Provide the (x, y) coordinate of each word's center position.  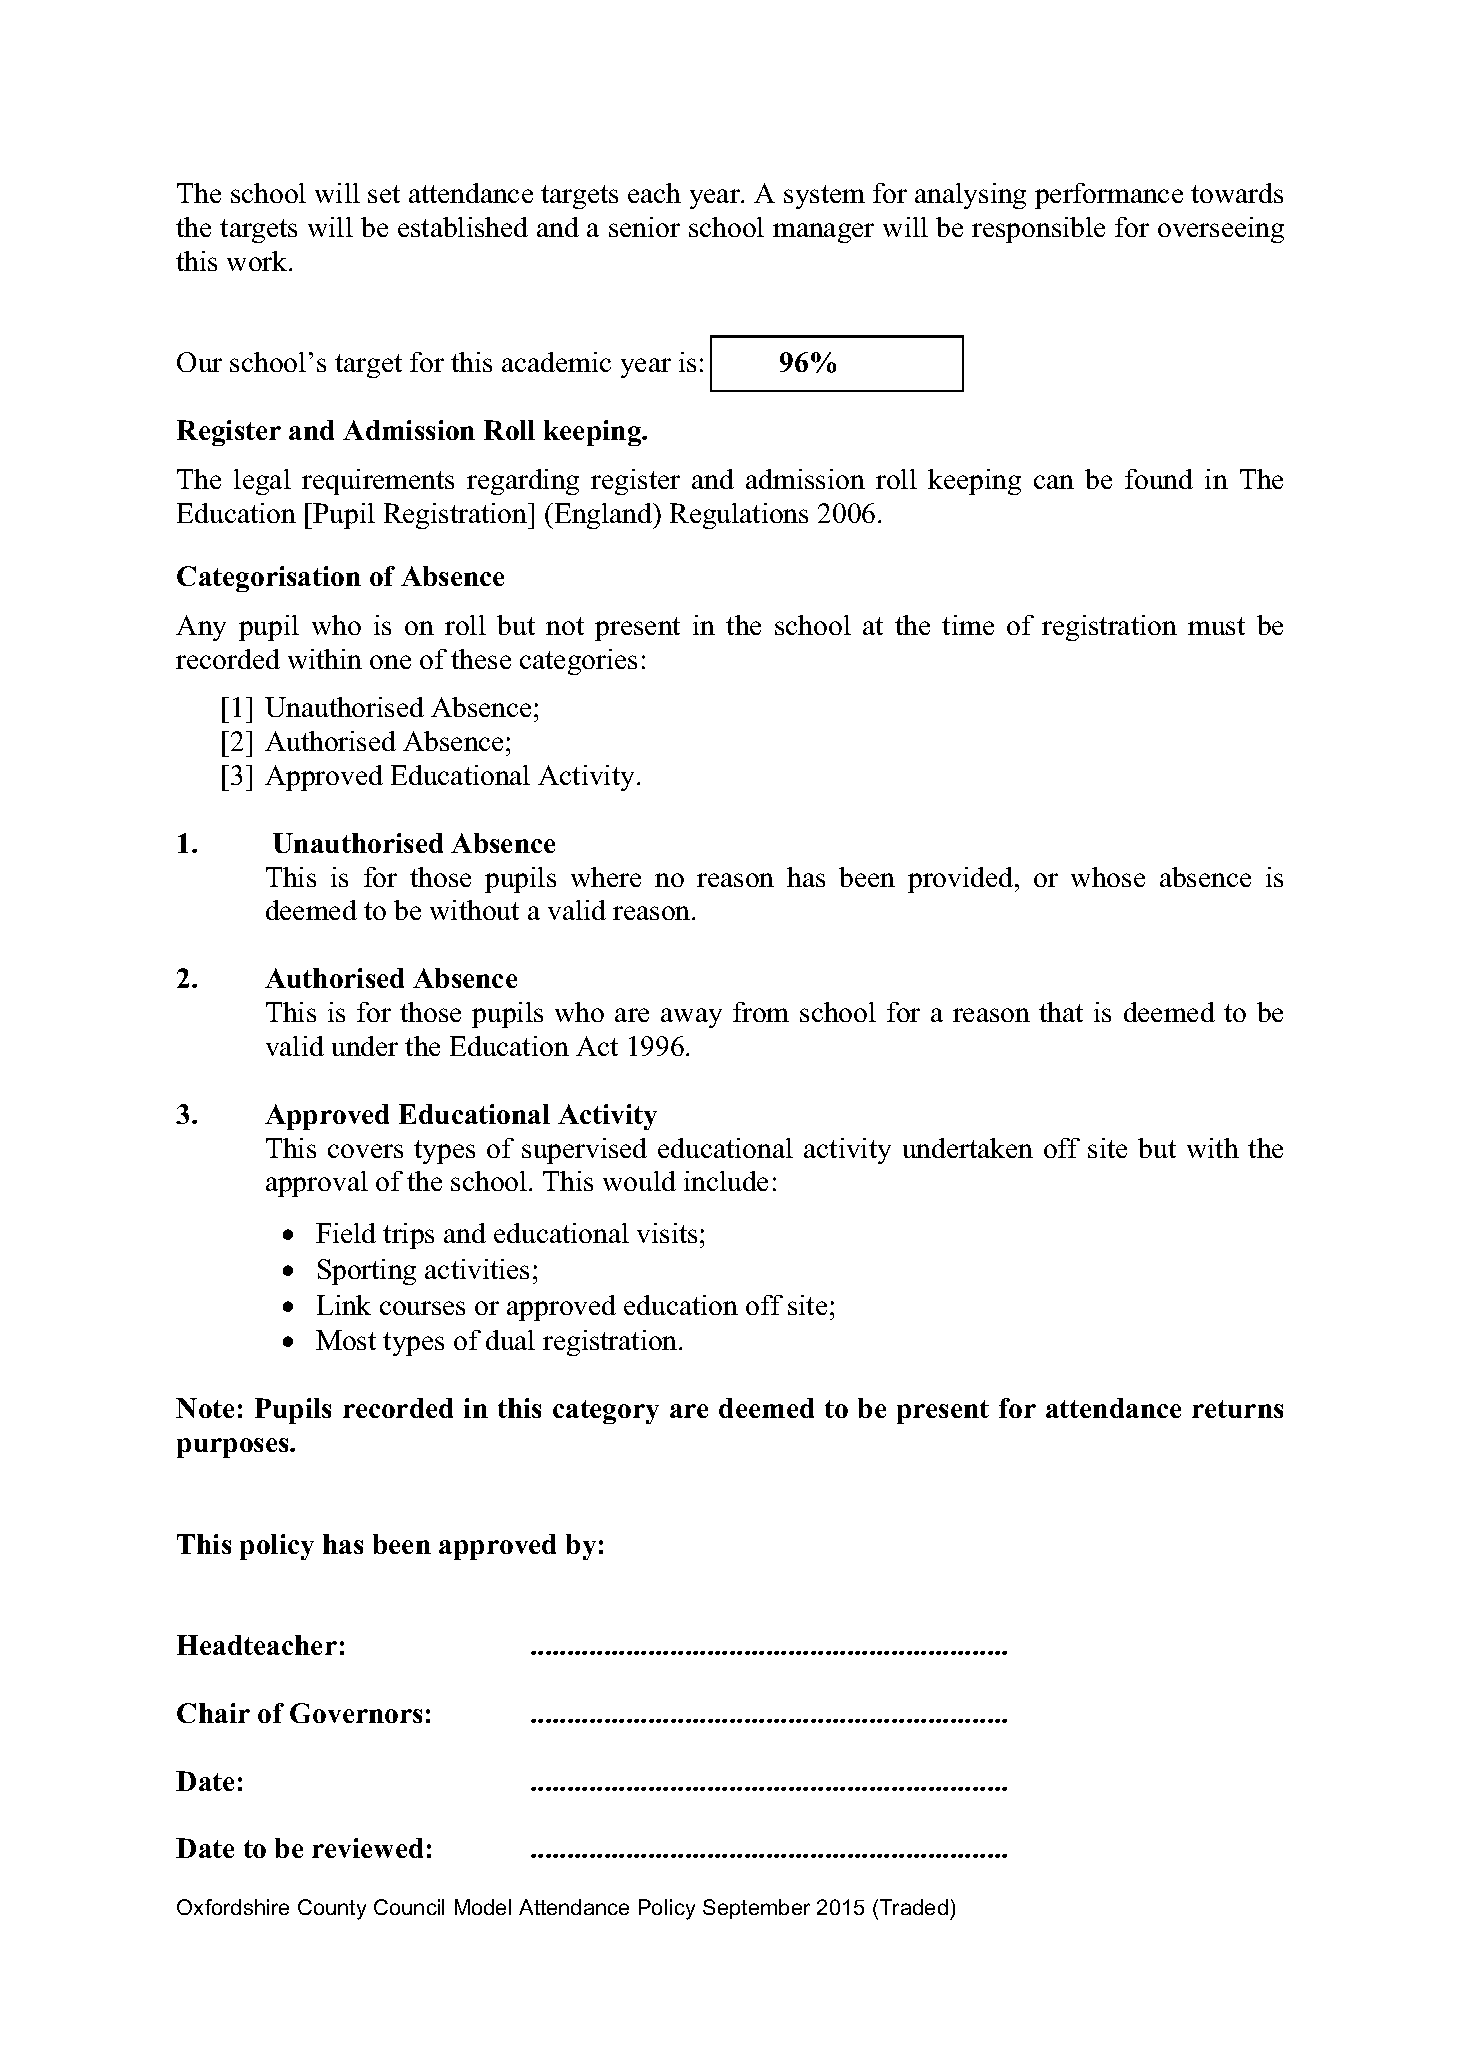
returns (1237, 1409)
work (258, 261)
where (606, 877)
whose (1108, 877)
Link (344, 1305)
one (390, 662)
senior (644, 227)
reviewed (367, 1848)
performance (1109, 196)
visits (667, 1233)
